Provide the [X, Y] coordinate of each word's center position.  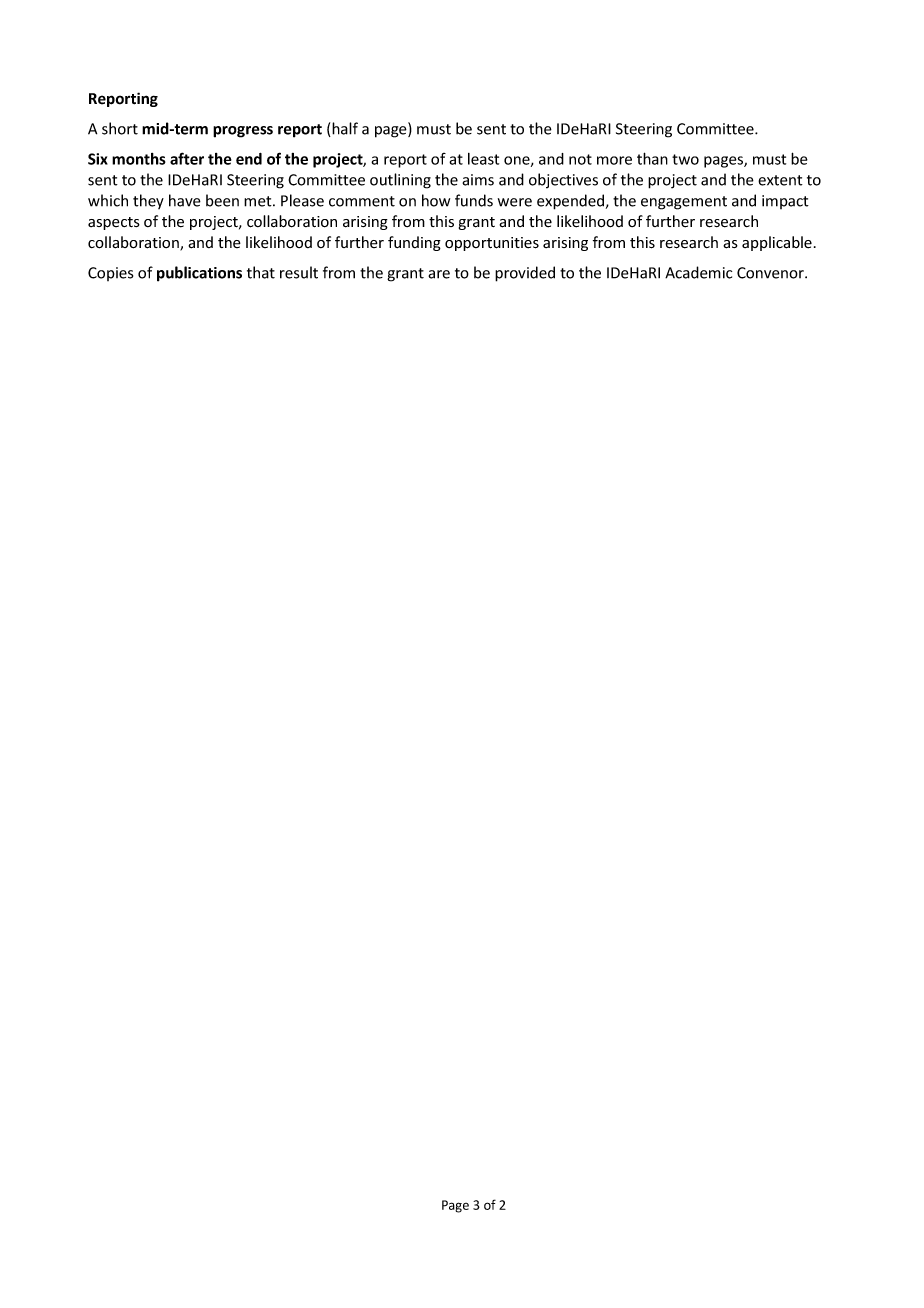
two [685, 159]
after [187, 158]
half [344, 129]
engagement [684, 203]
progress [243, 132]
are [439, 274]
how [436, 200]
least [483, 159]
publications [199, 274]
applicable [777, 243]
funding [414, 243]
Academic [698, 272]
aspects [114, 223]
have [185, 200]
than [652, 158]
